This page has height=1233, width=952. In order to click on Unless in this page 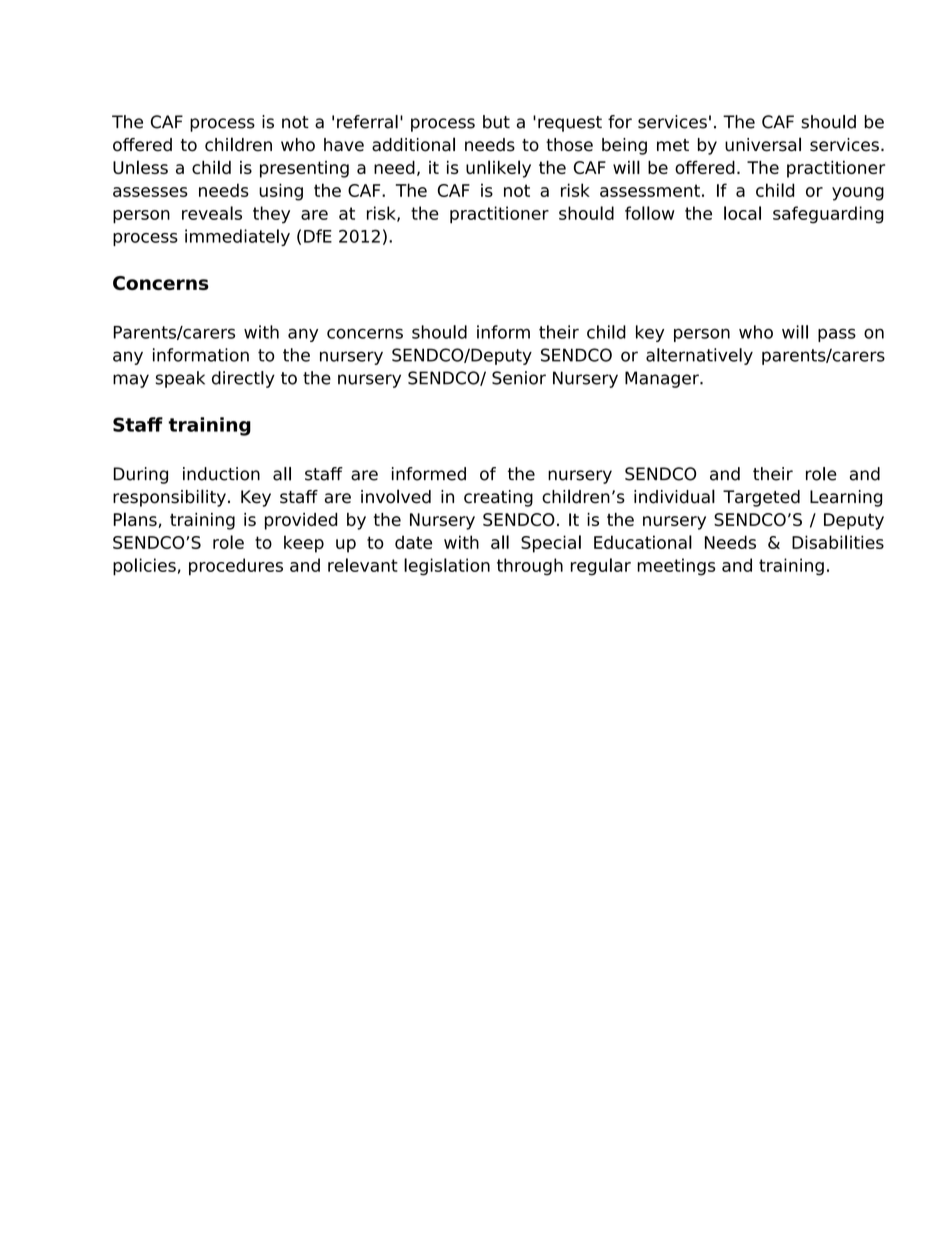, I will do `click(140, 167)`.
